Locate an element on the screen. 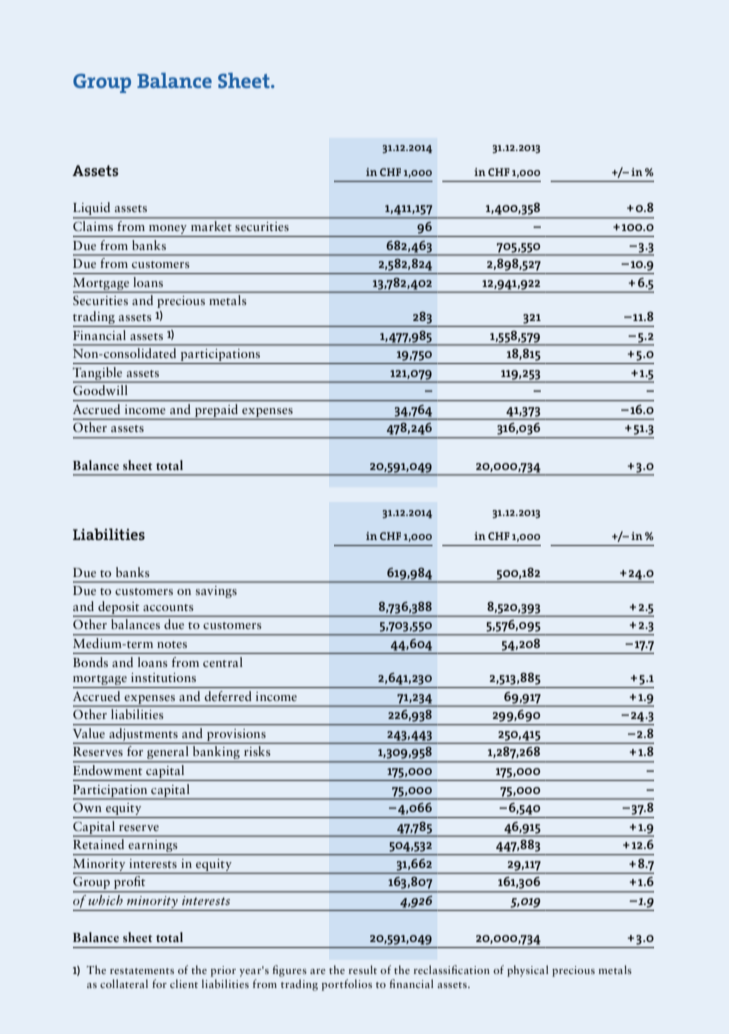  Liquid is located at coordinates (93, 210).
